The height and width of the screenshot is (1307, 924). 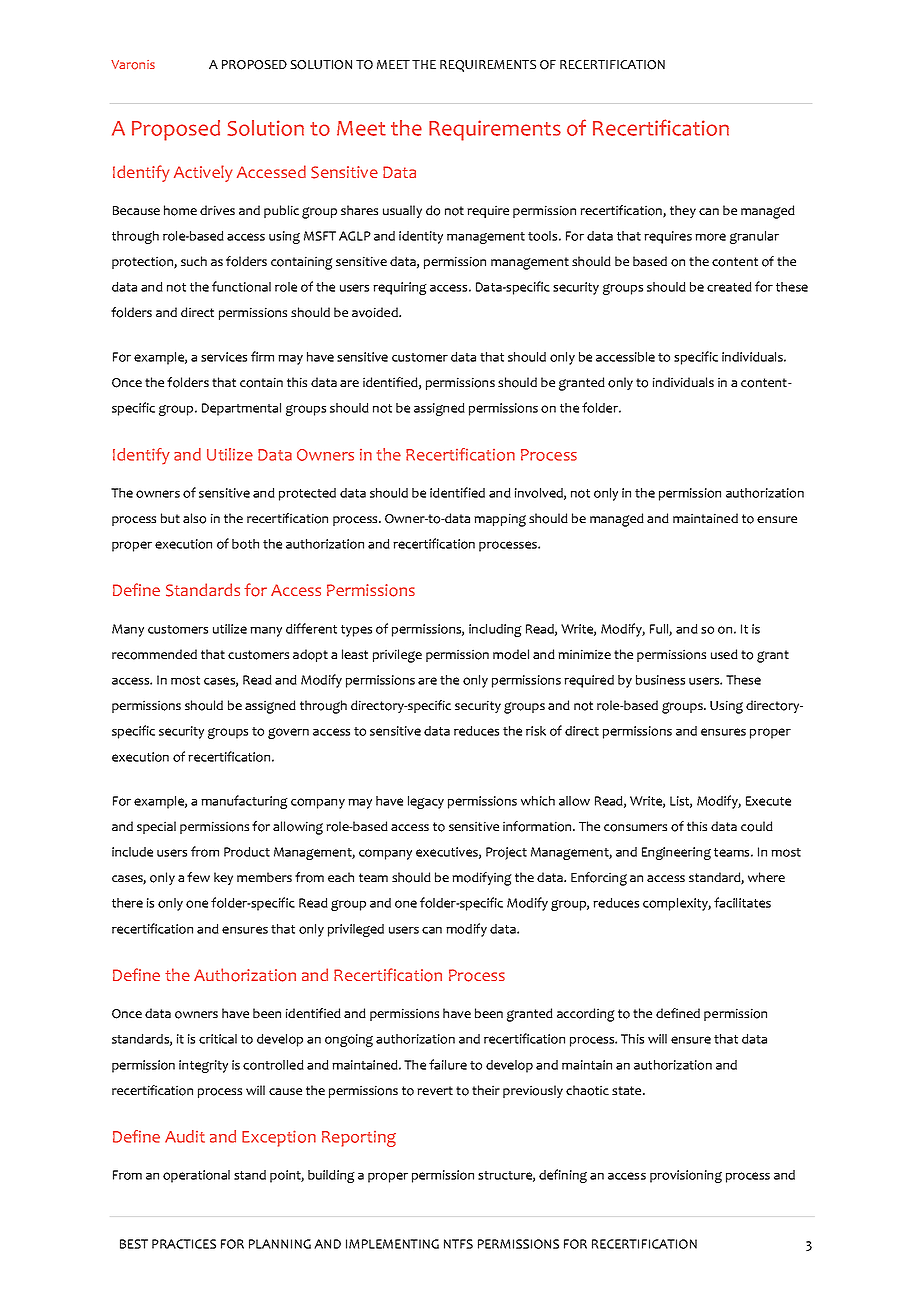 I want to click on also, so click(x=194, y=518).
